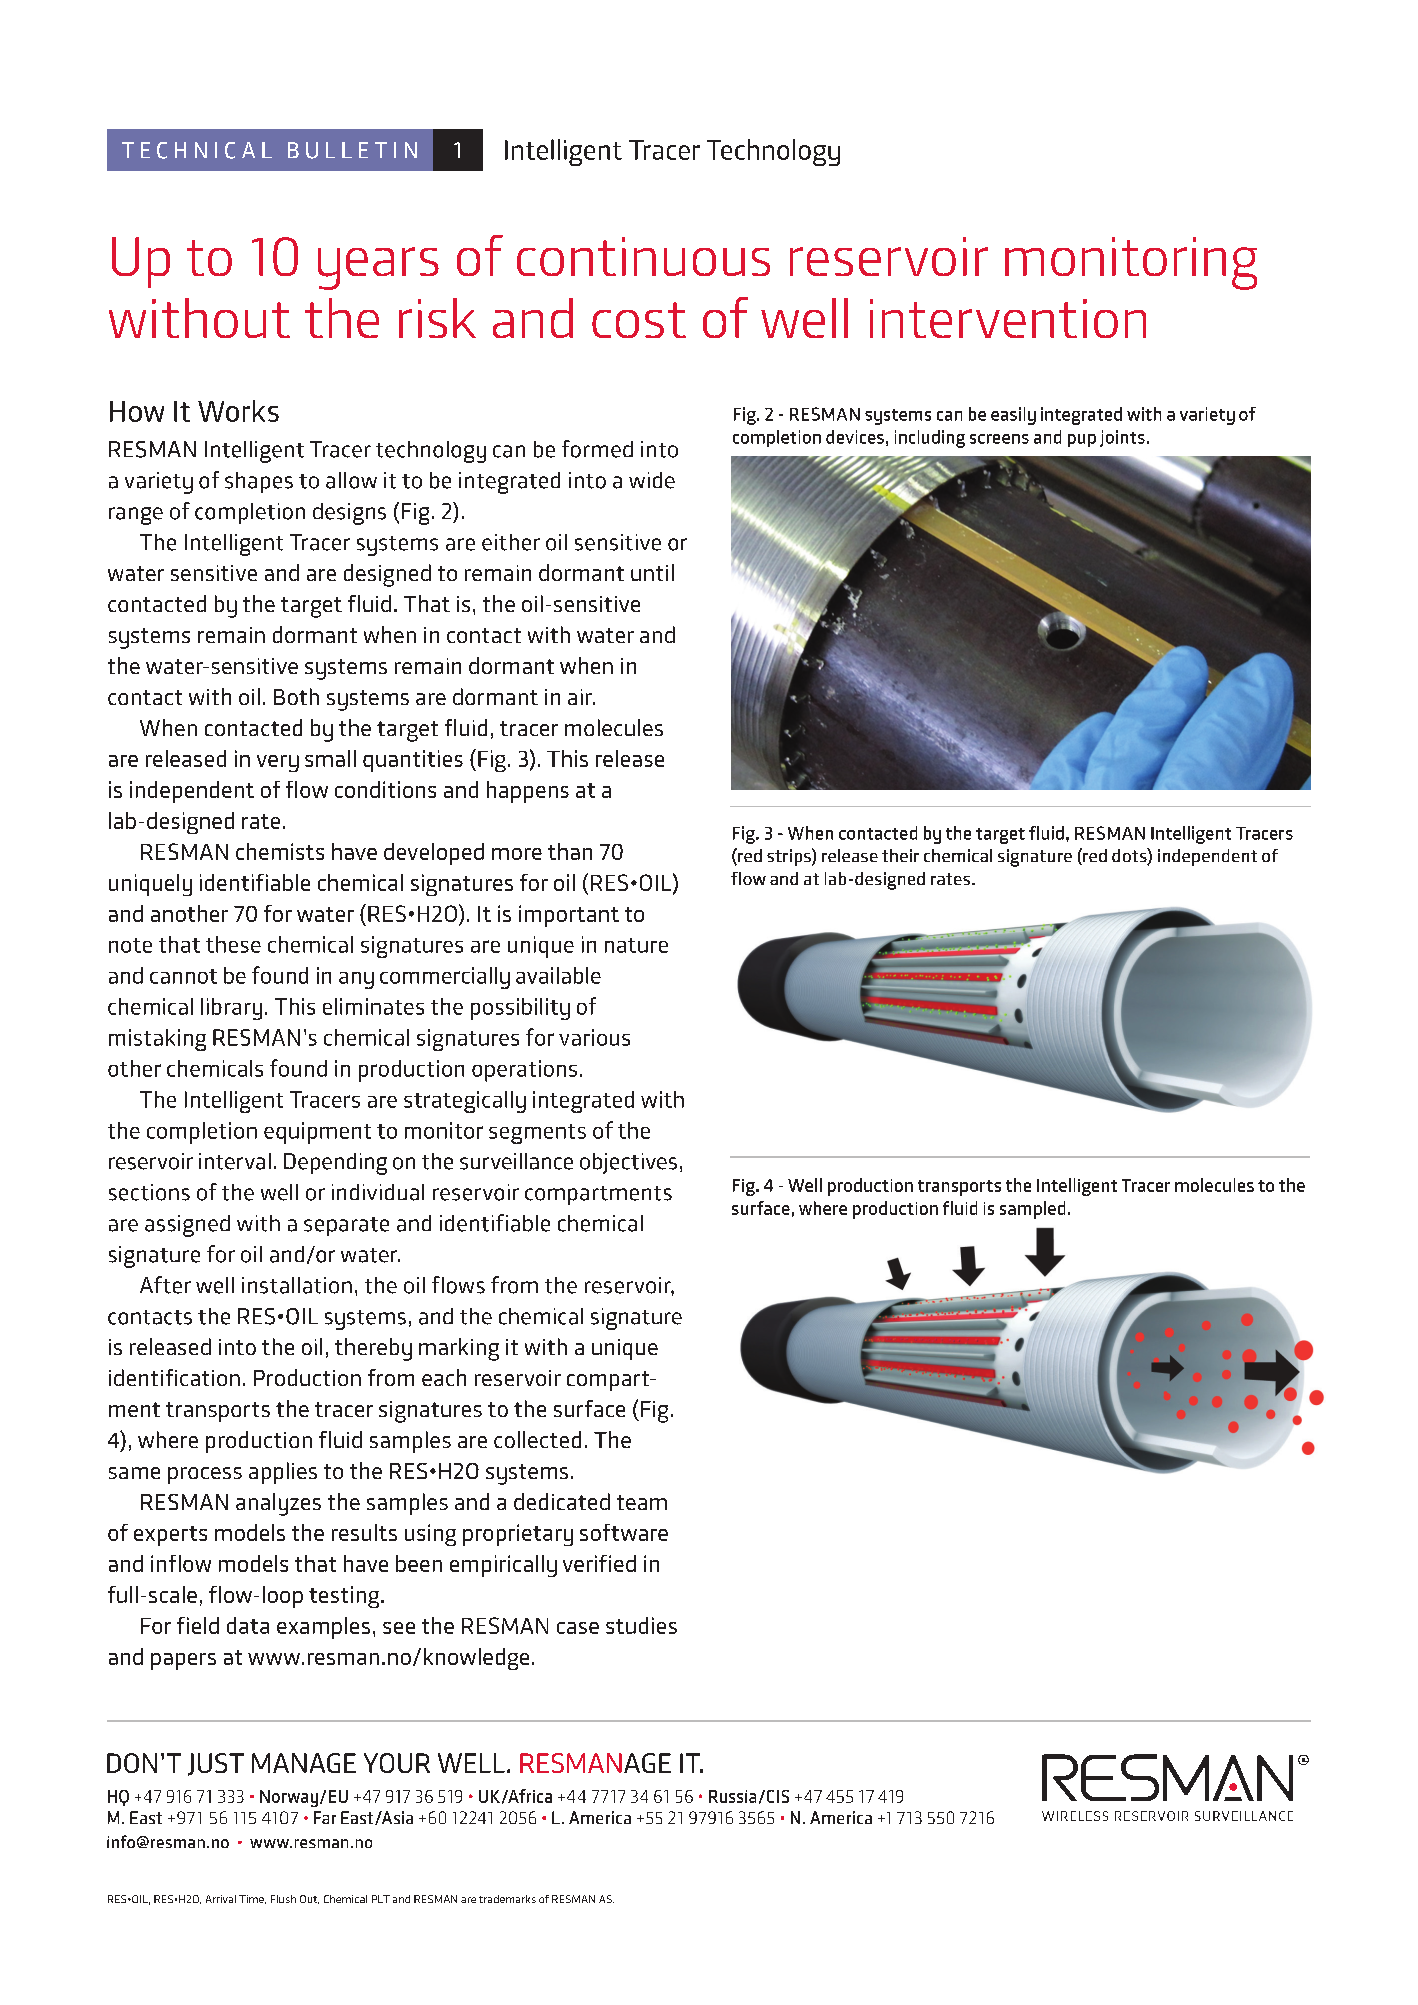 The width and height of the screenshot is (1418, 2005). I want to click on intervention, so click(1008, 318).
